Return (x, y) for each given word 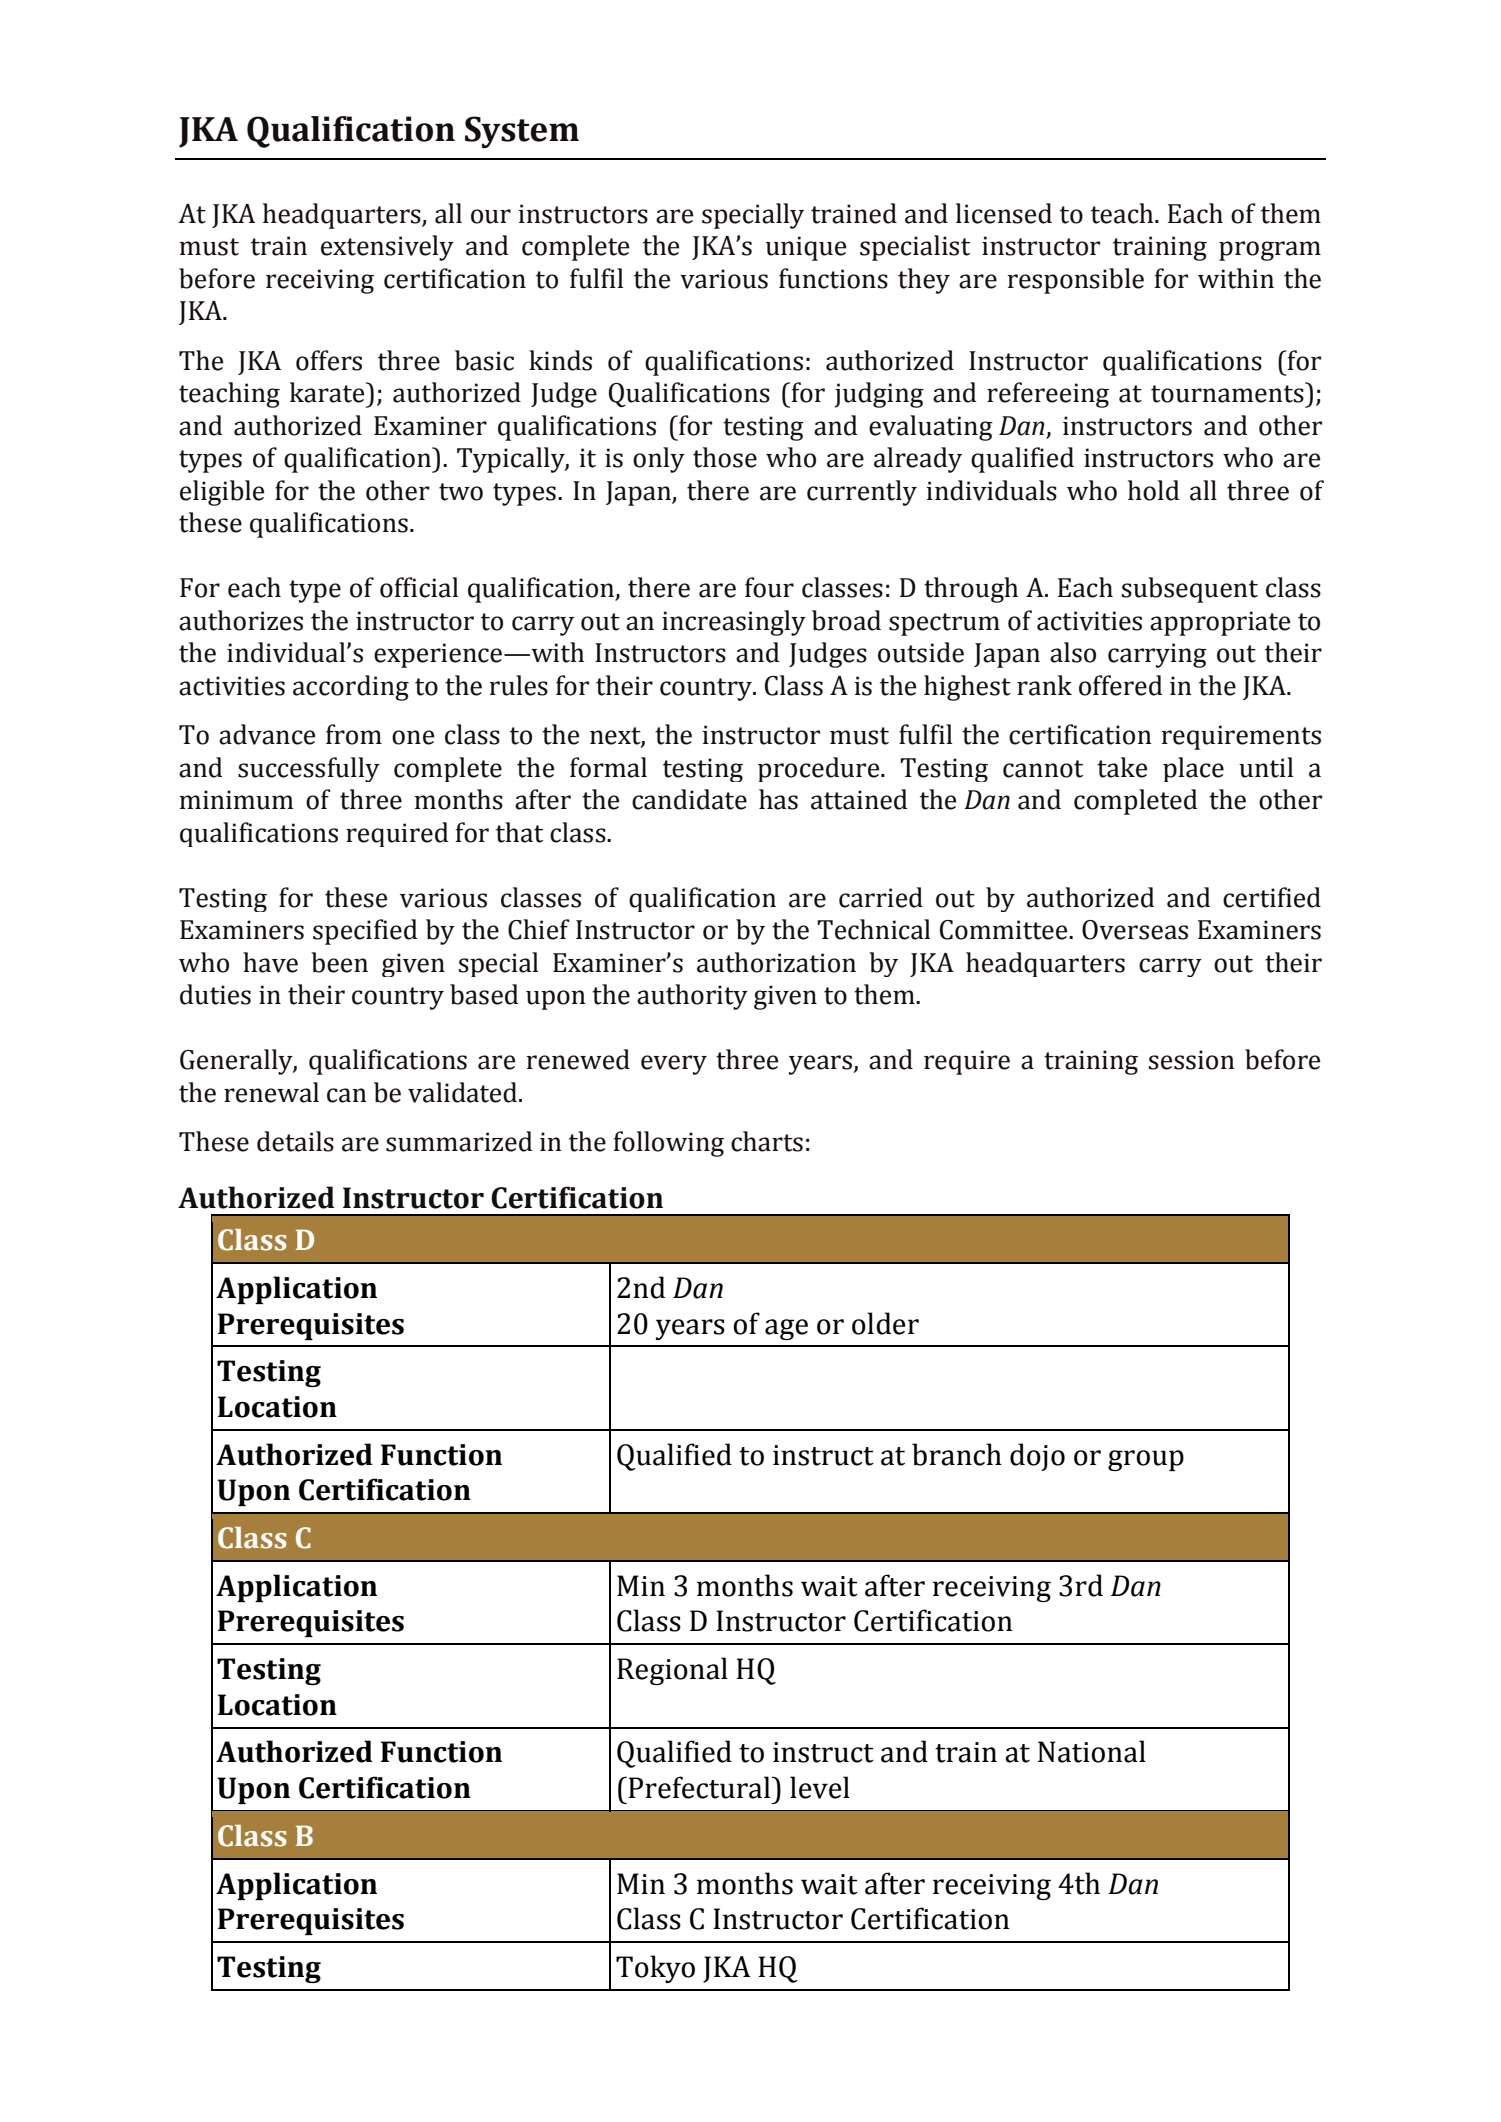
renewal (271, 1092)
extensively (387, 248)
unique (806, 248)
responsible (1075, 281)
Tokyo (655, 1969)
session (1192, 1060)
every (674, 1065)
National (1092, 1751)
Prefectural (700, 1787)
